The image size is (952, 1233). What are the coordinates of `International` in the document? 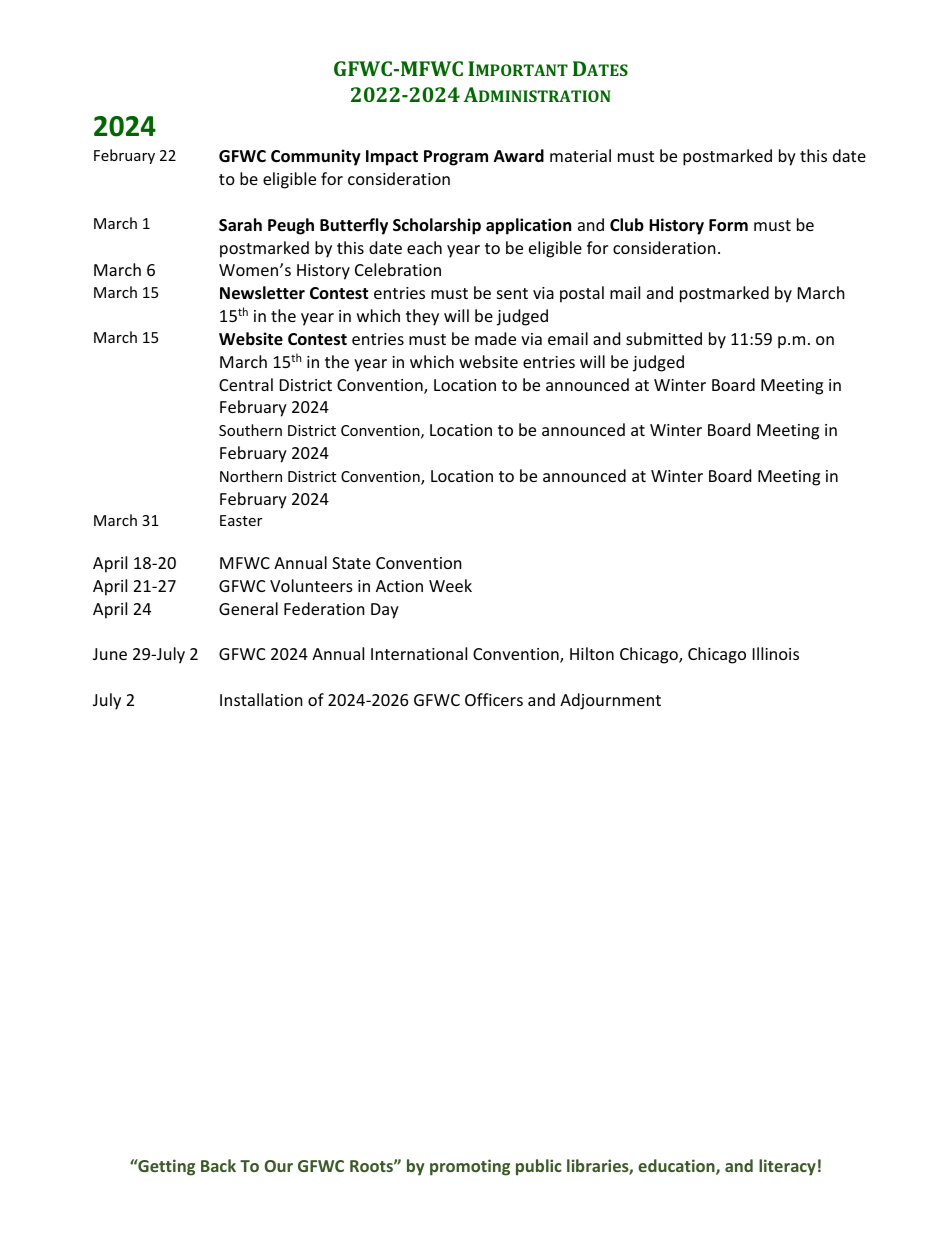 It's located at (419, 653).
